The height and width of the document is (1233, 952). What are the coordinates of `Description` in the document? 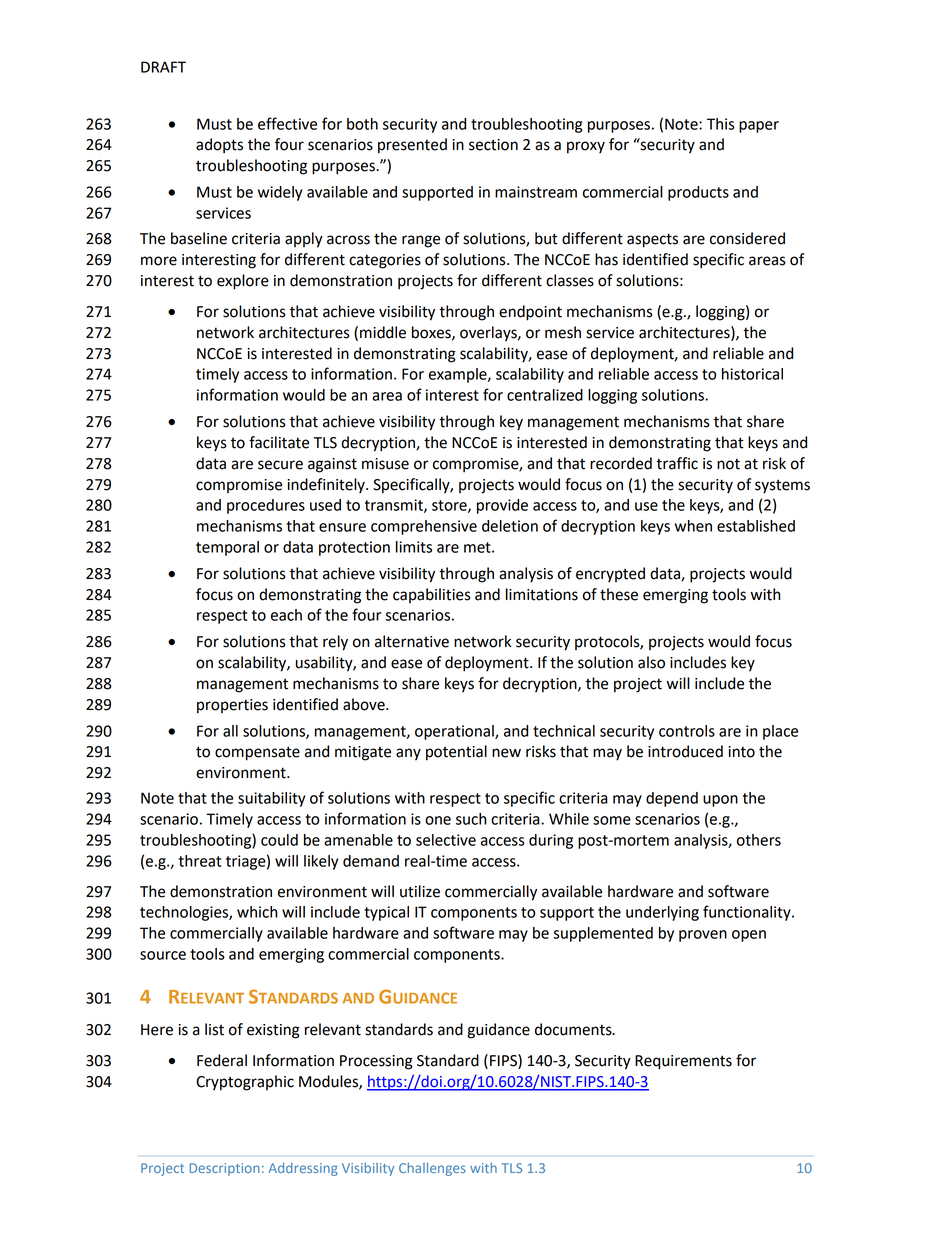 It's located at (225, 1169).
